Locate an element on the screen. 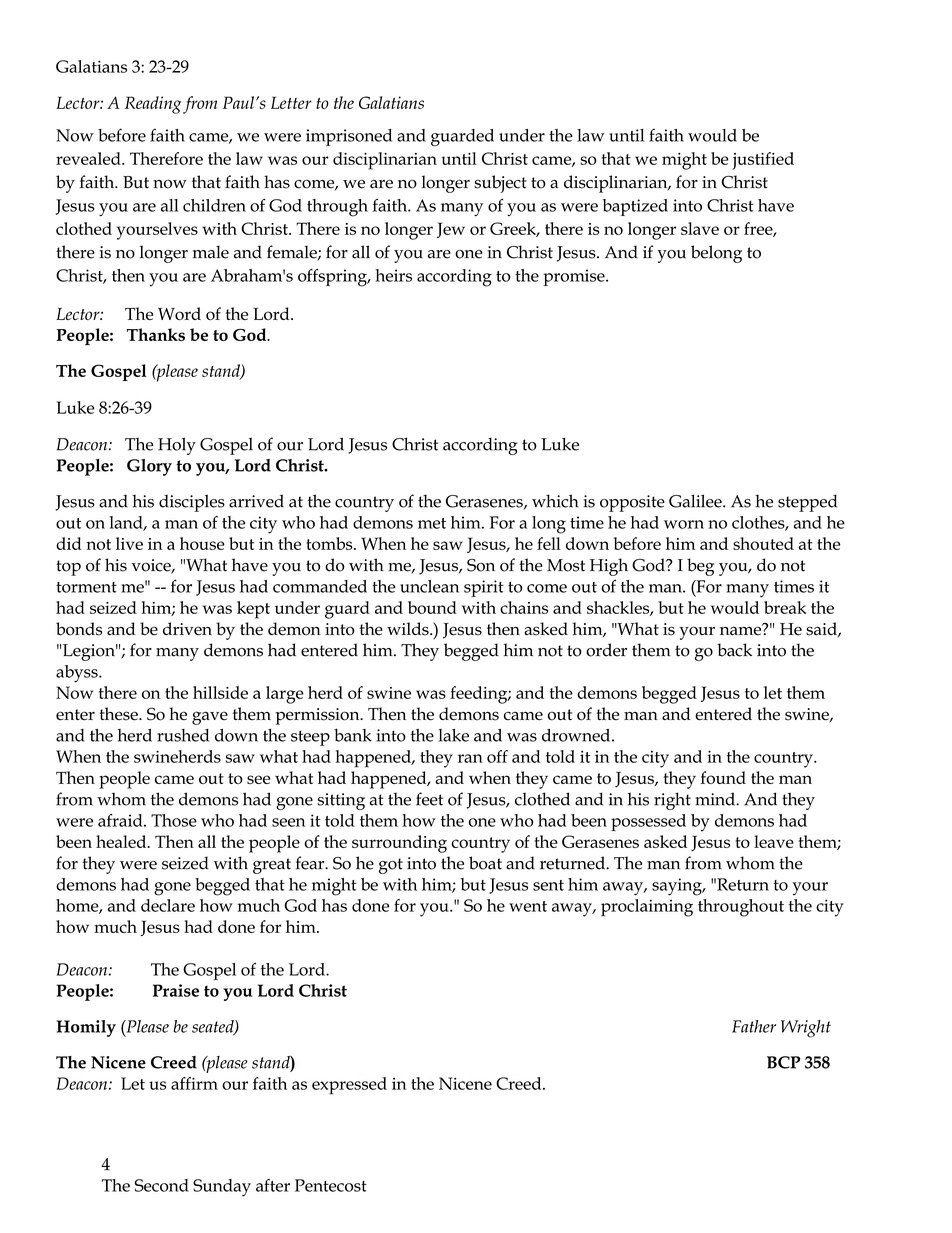  lake is located at coordinates (453, 735).
